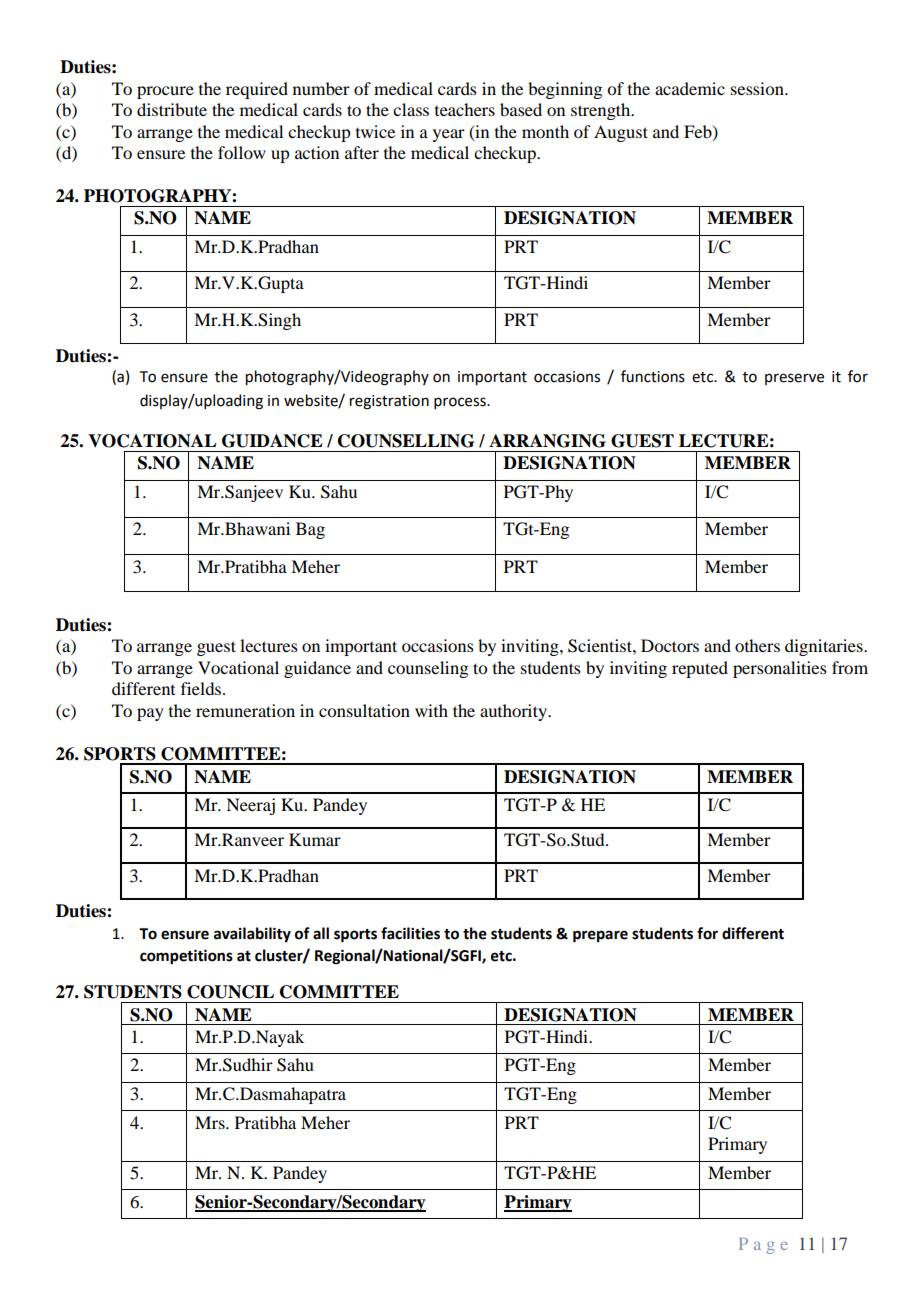 The image size is (924, 1308). What do you see at coordinates (252, 935) in the screenshot?
I see `availability` at bounding box center [252, 935].
